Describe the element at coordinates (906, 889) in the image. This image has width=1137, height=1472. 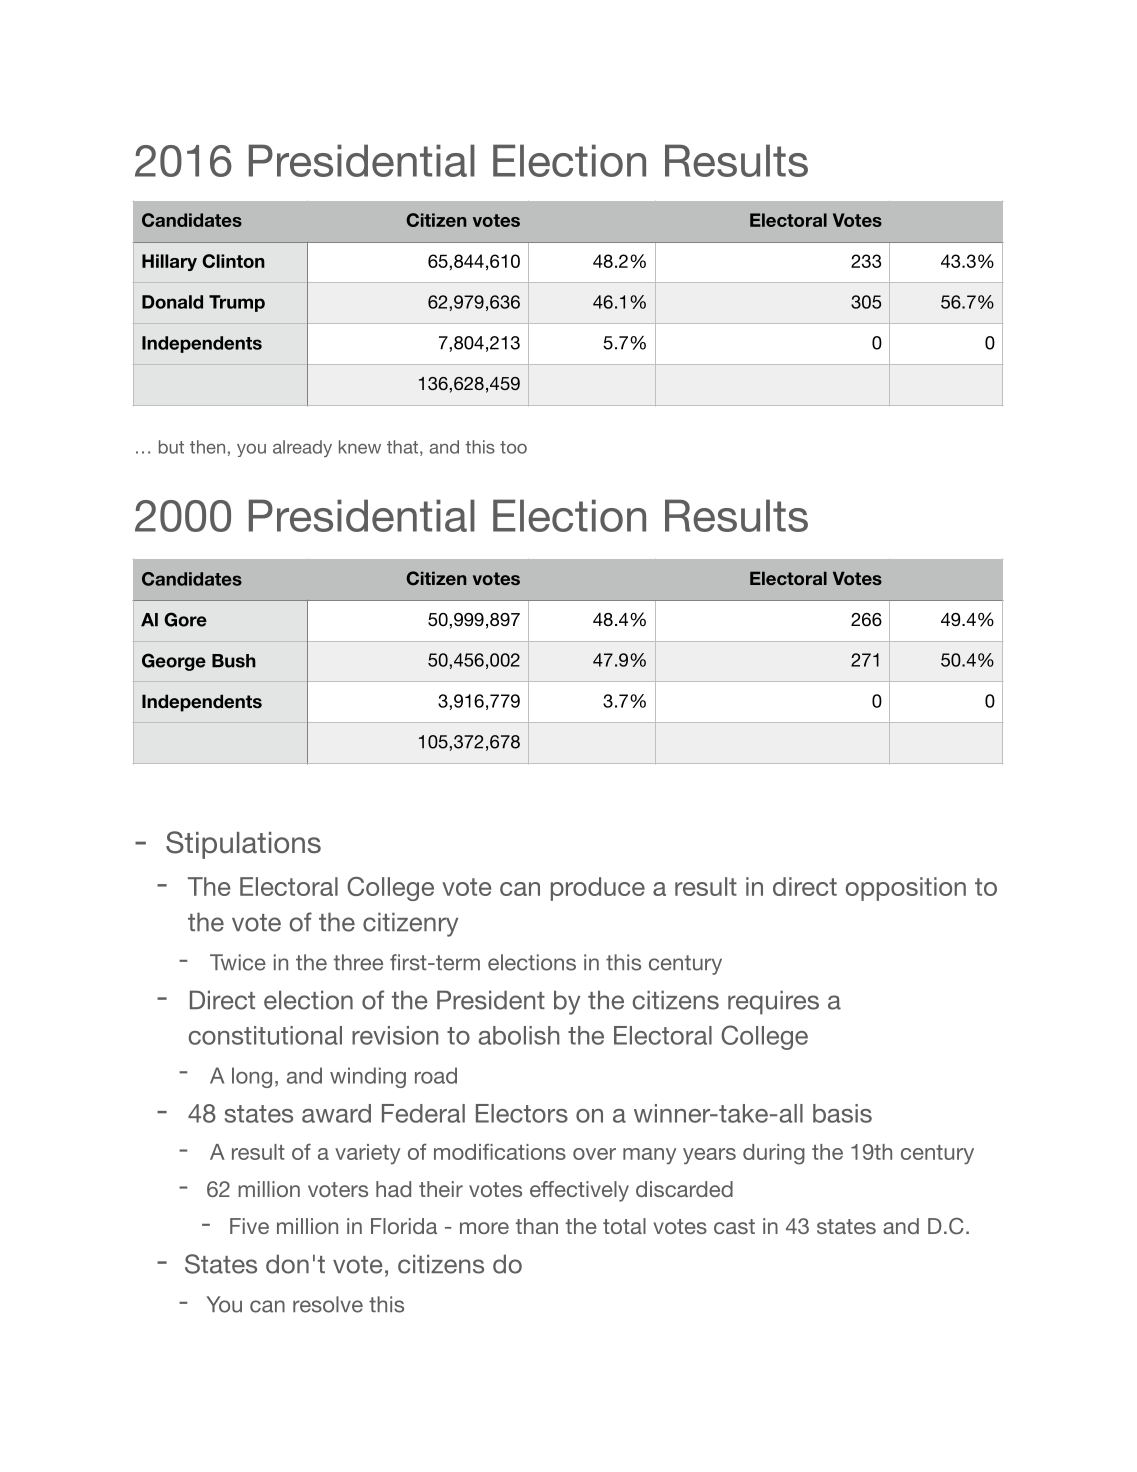
I see `opposition` at that location.
